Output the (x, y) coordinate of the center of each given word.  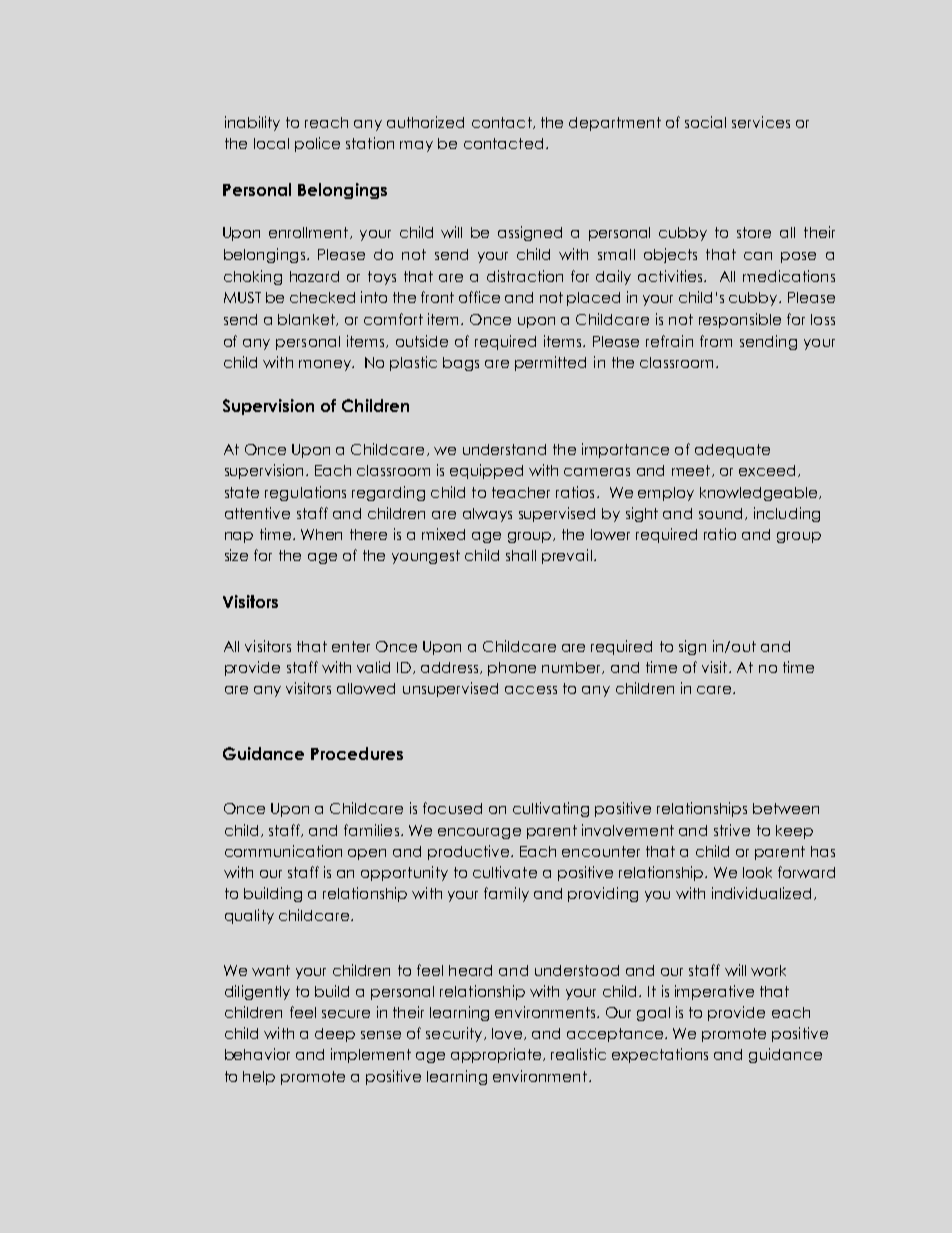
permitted (550, 363)
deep (335, 1035)
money (326, 365)
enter (351, 646)
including (787, 514)
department (615, 124)
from (716, 341)
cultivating (551, 809)
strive (732, 830)
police (317, 144)
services (761, 122)
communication (283, 851)
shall (521, 555)
